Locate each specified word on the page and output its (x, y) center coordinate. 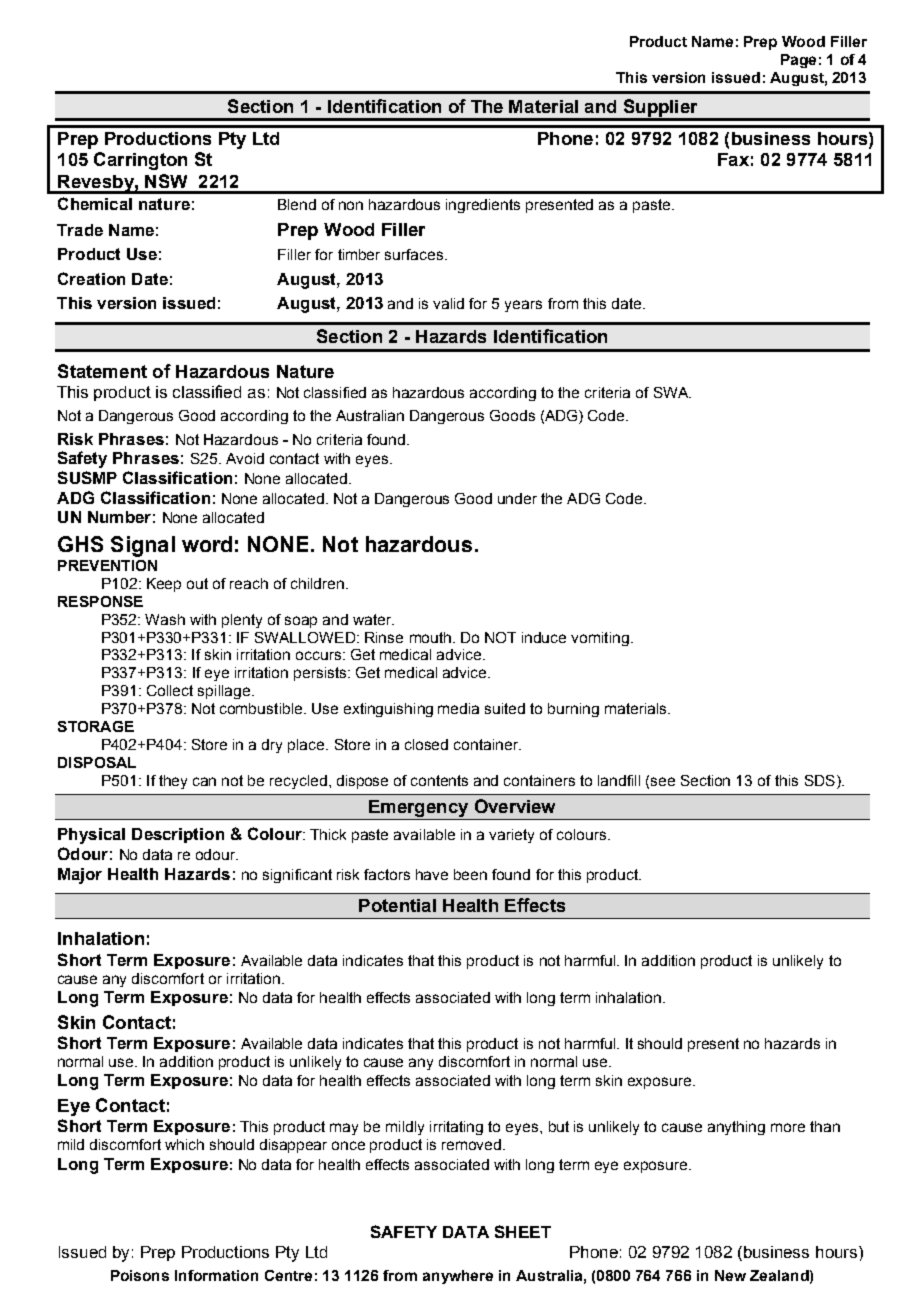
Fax (733, 159)
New (730, 1275)
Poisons (140, 1275)
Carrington (140, 161)
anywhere (458, 1277)
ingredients (483, 206)
